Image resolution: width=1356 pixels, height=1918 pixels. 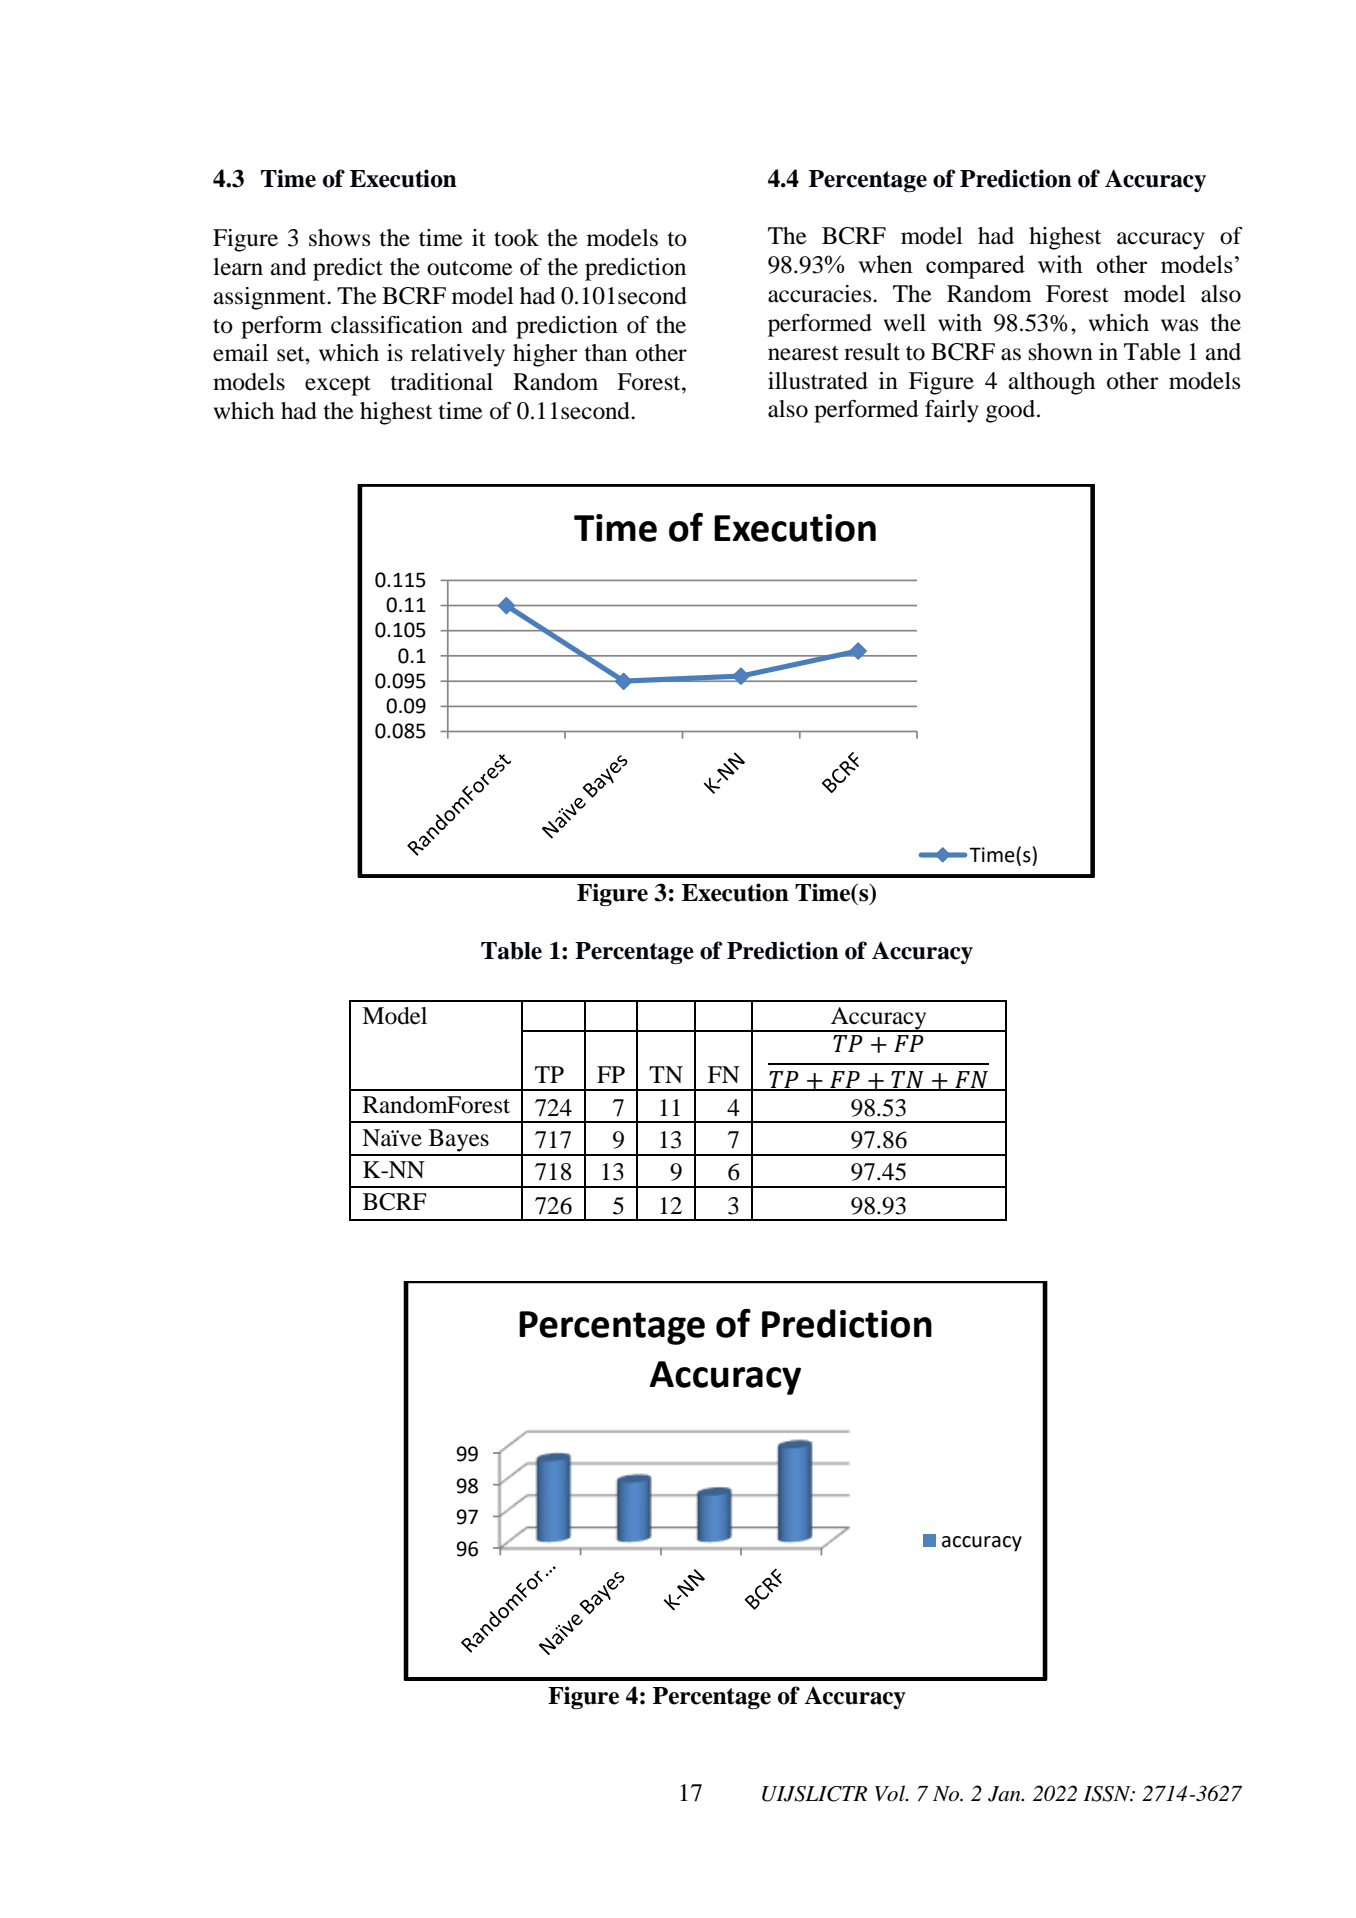 What do you see at coordinates (339, 238) in the document?
I see `shows` at bounding box center [339, 238].
